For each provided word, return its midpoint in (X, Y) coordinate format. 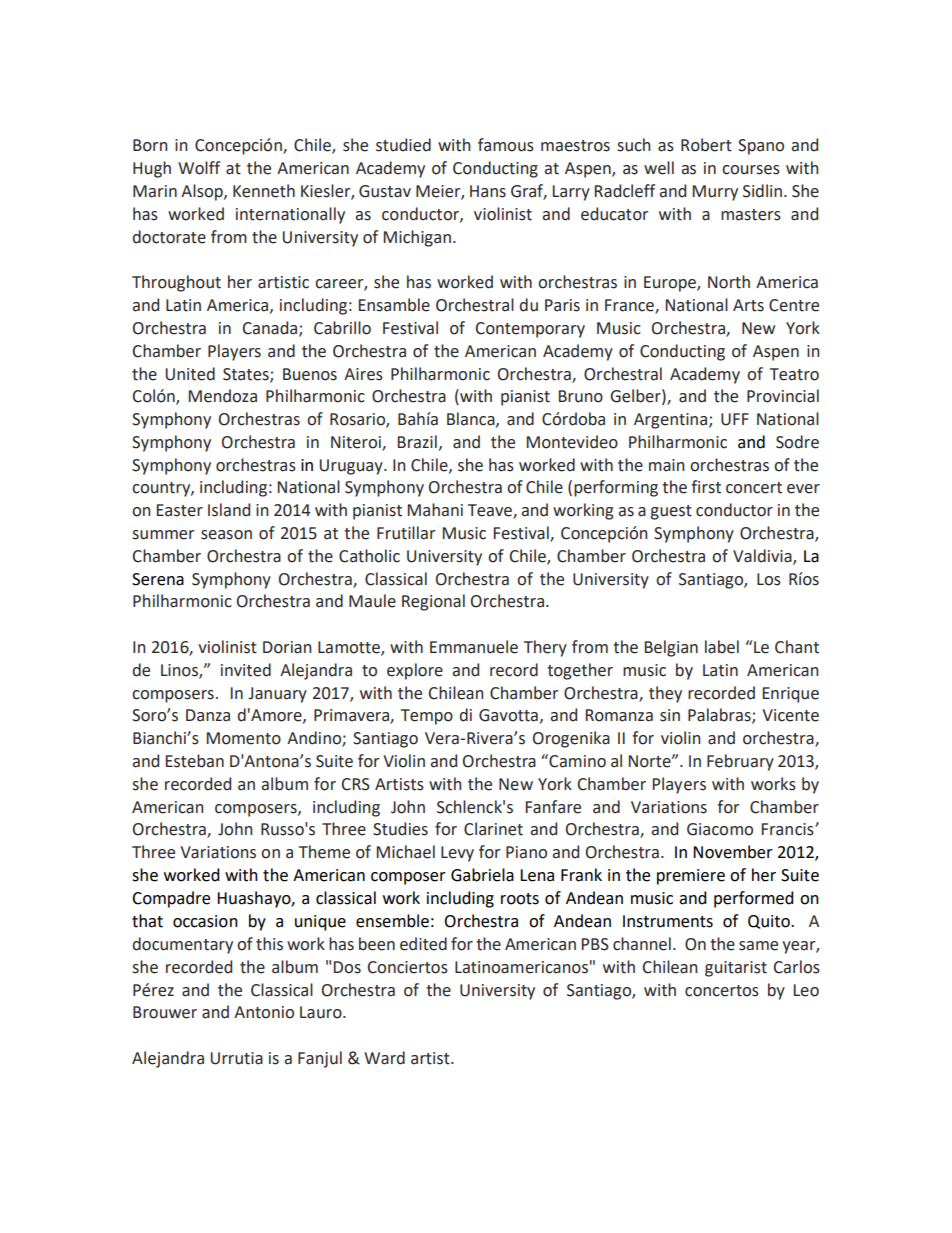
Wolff (199, 168)
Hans (488, 191)
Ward (384, 1058)
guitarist (736, 969)
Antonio (264, 1012)
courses (751, 170)
